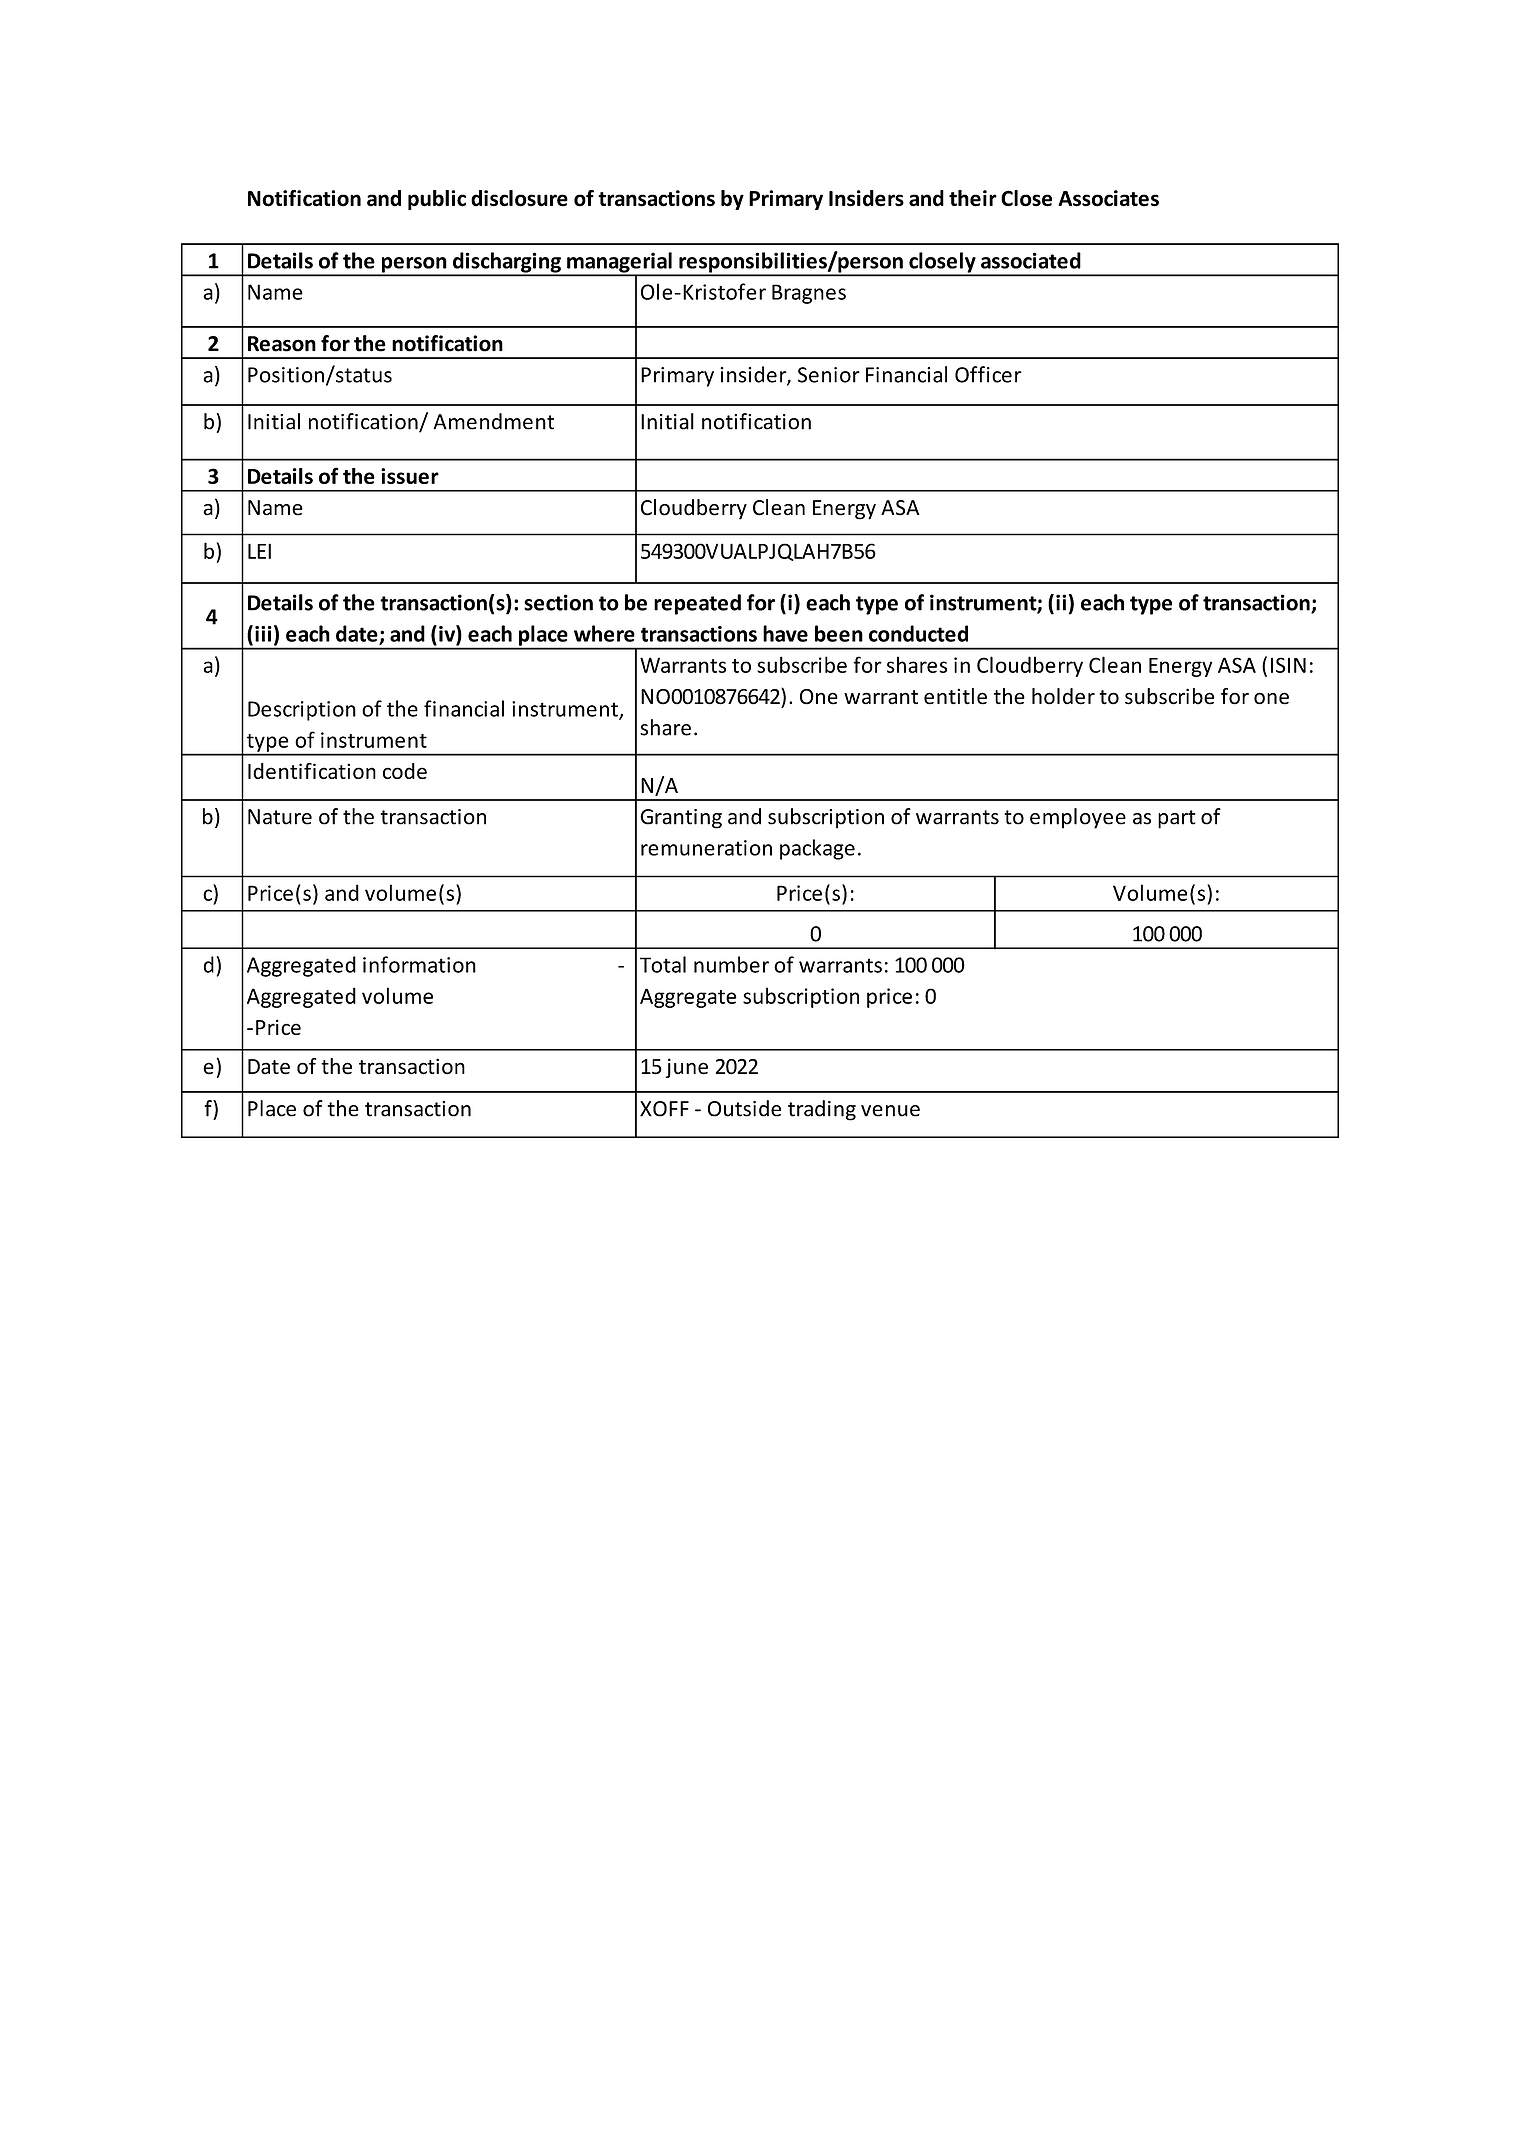 The width and height of the page is (1520, 2150). Describe the element at coordinates (410, 476) in the page. I see `issuer` at that location.
